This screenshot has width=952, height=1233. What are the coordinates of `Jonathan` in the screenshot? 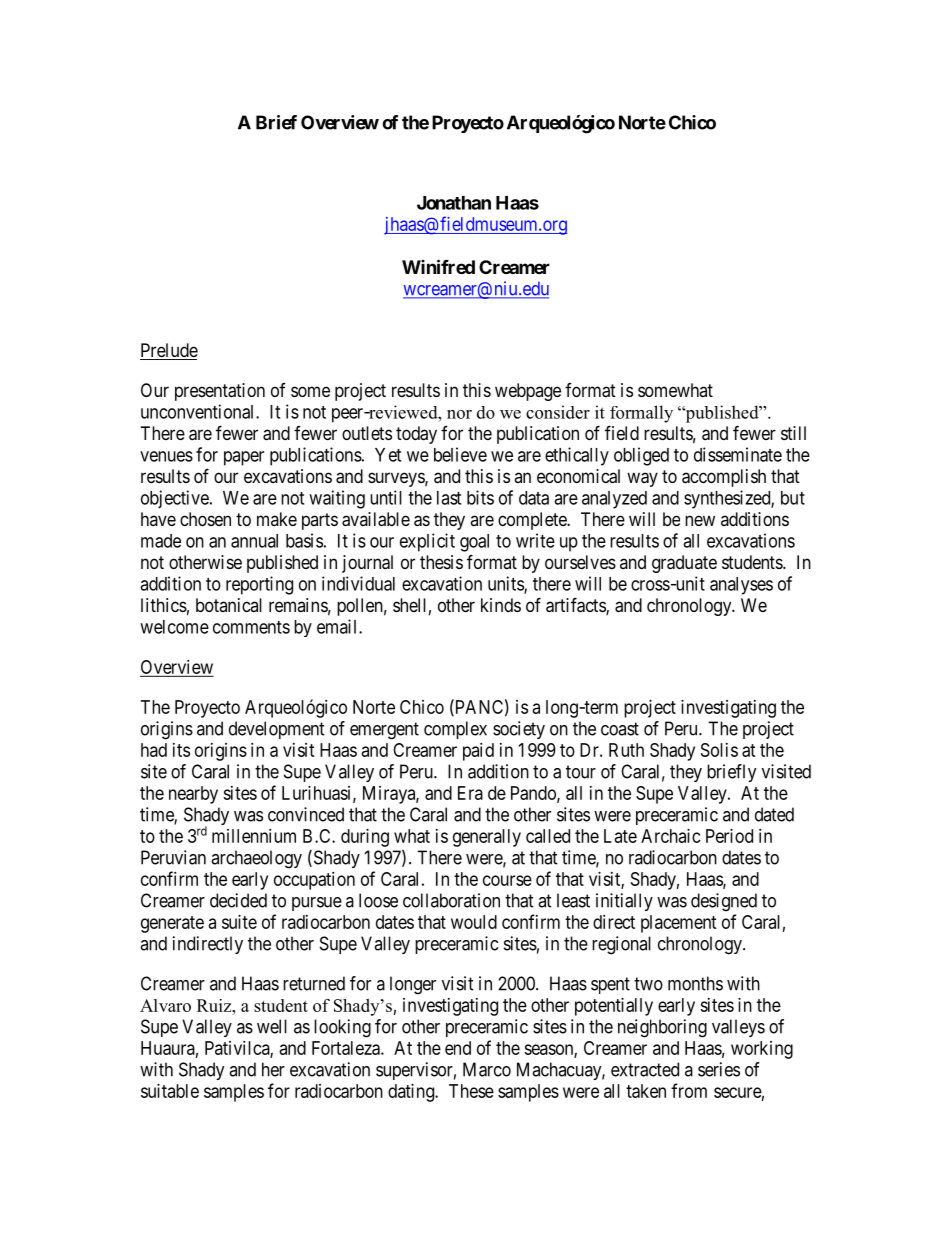 It's located at (454, 203).
